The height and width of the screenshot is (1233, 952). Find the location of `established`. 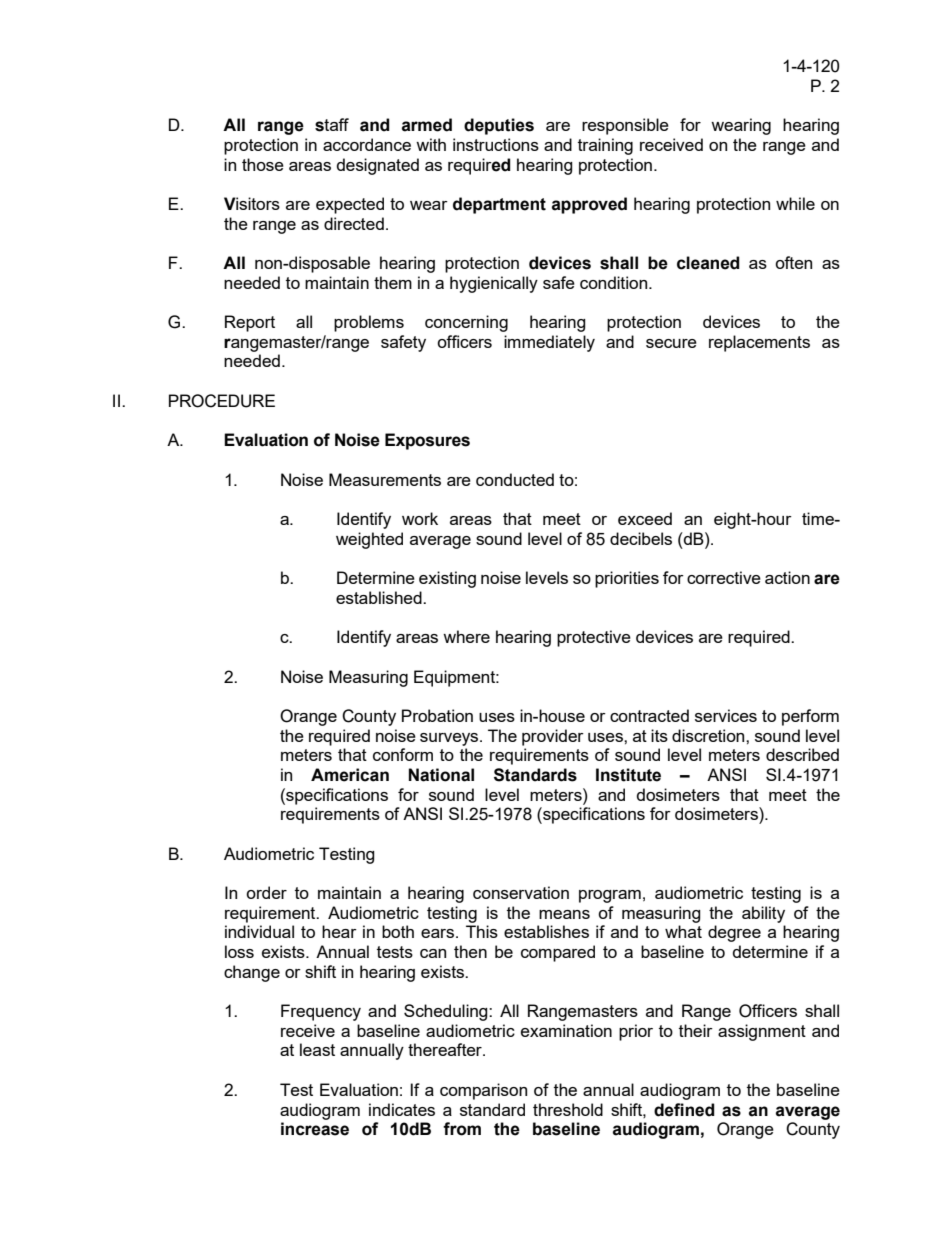

established is located at coordinates (380, 597).
